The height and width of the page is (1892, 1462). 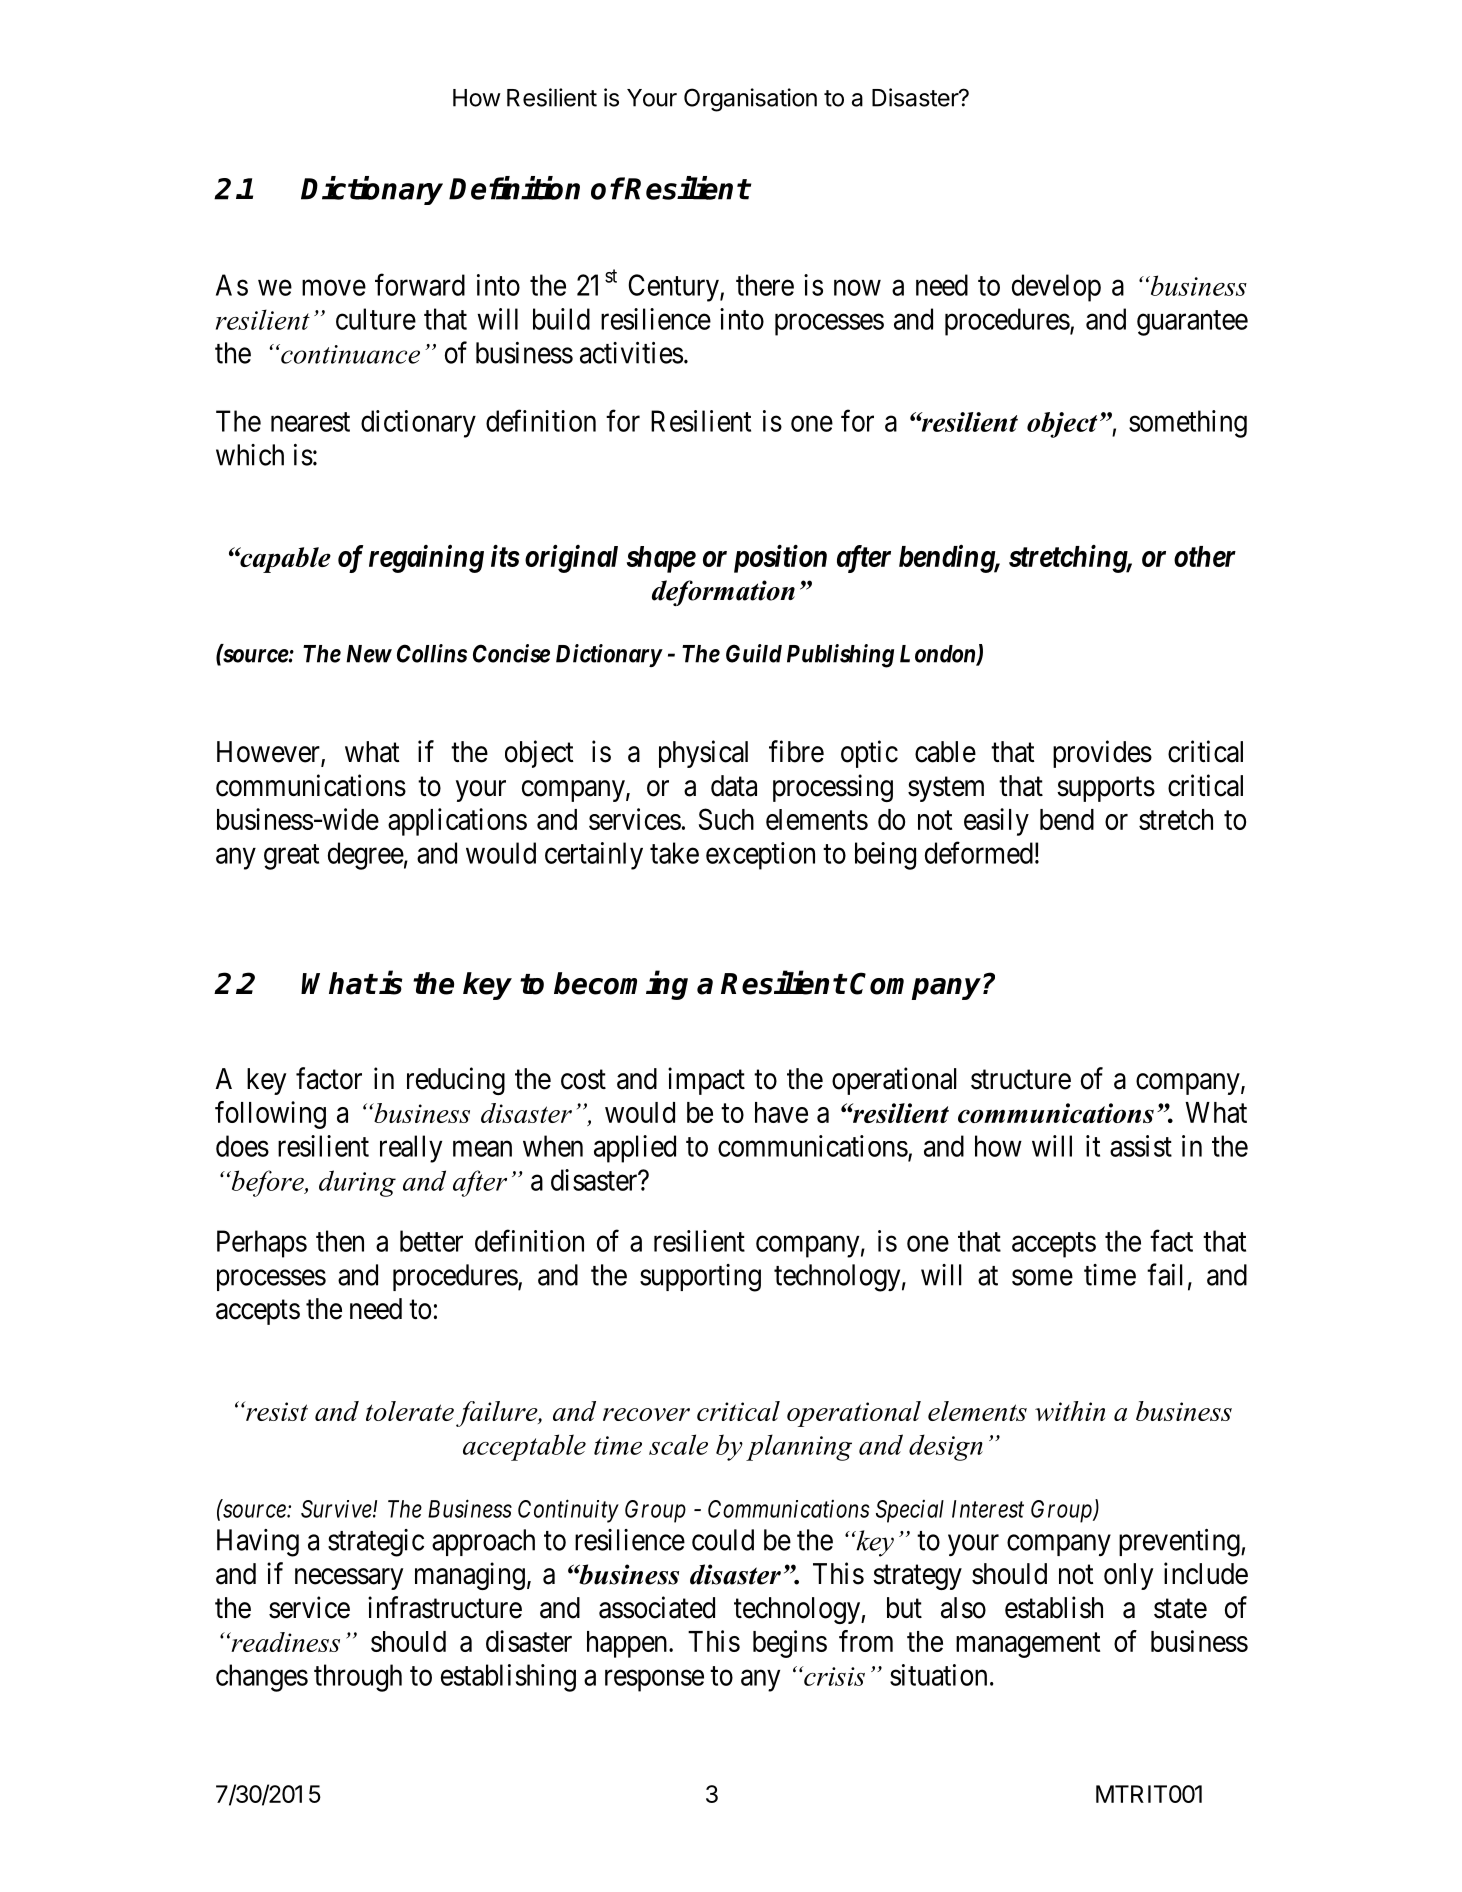 I want to click on Organisation, so click(x=750, y=100).
